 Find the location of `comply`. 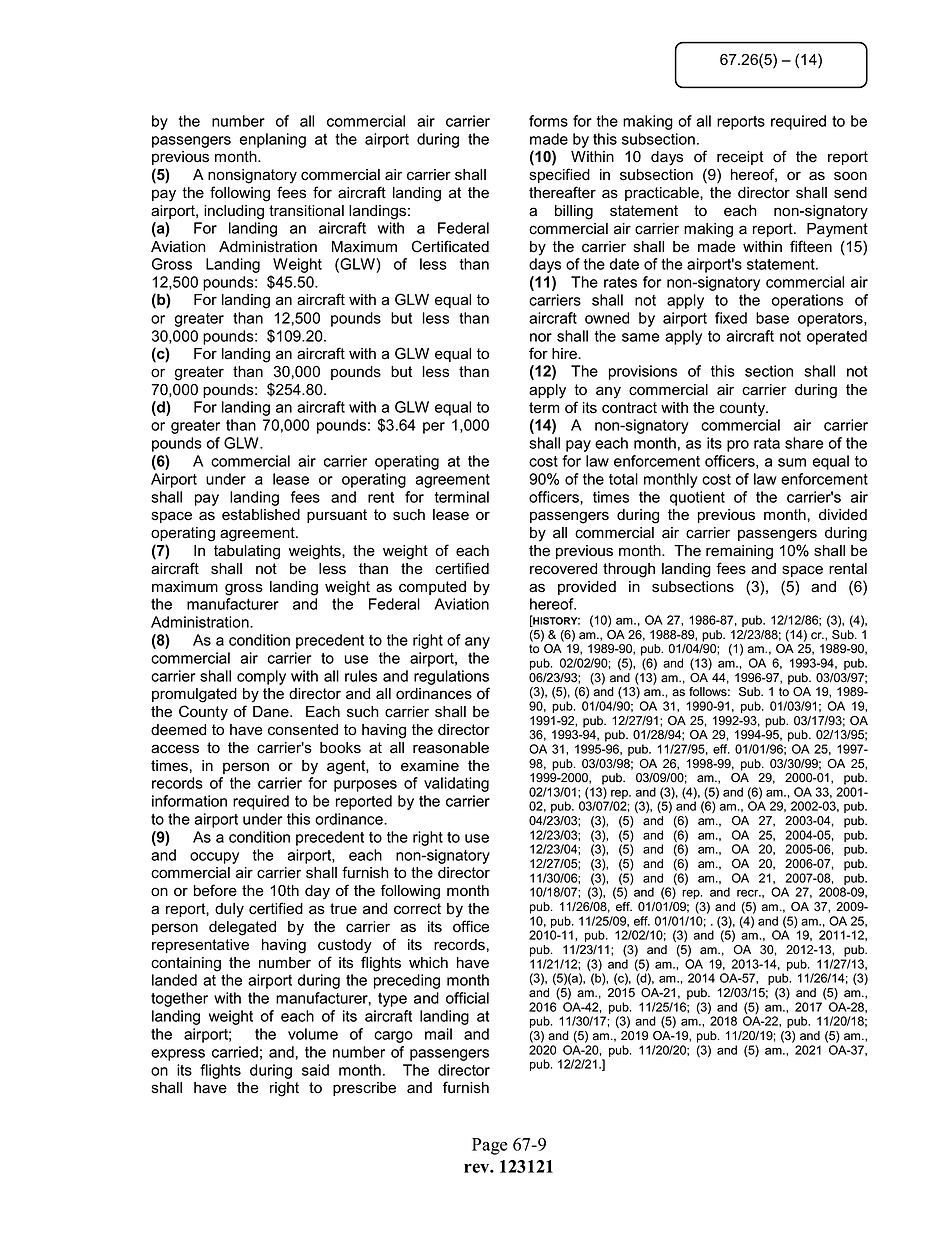

comply is located at coordinates (261, 677).
